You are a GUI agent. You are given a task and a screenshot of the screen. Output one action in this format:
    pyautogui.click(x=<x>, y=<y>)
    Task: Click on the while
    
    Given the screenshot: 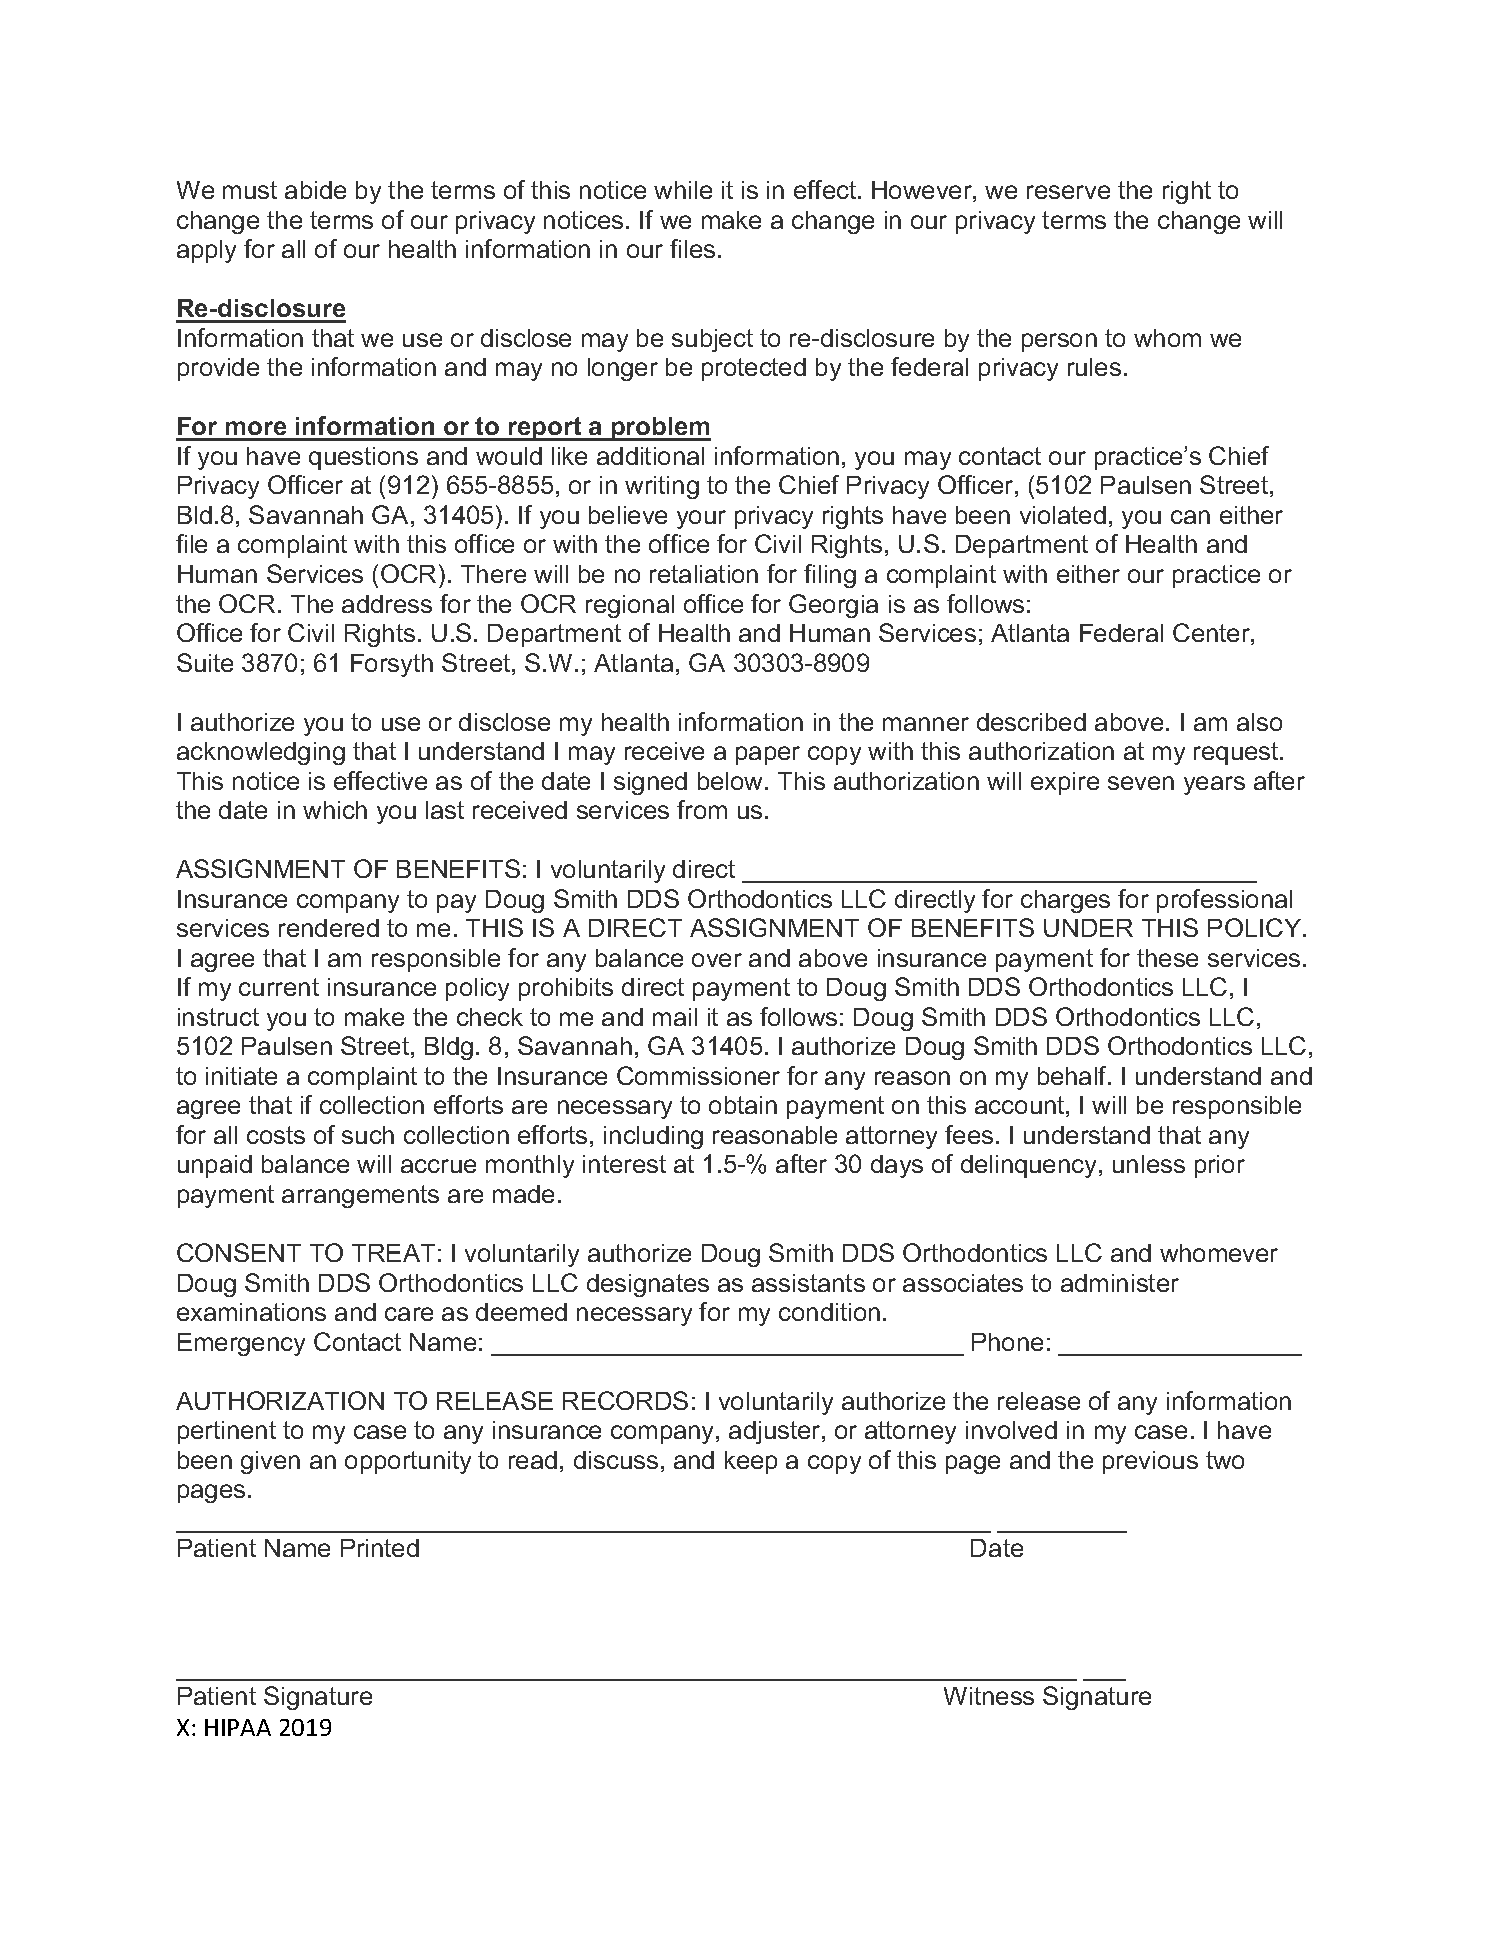 What is the action you would take?
    pyautogui.click(x=683, y=190)
